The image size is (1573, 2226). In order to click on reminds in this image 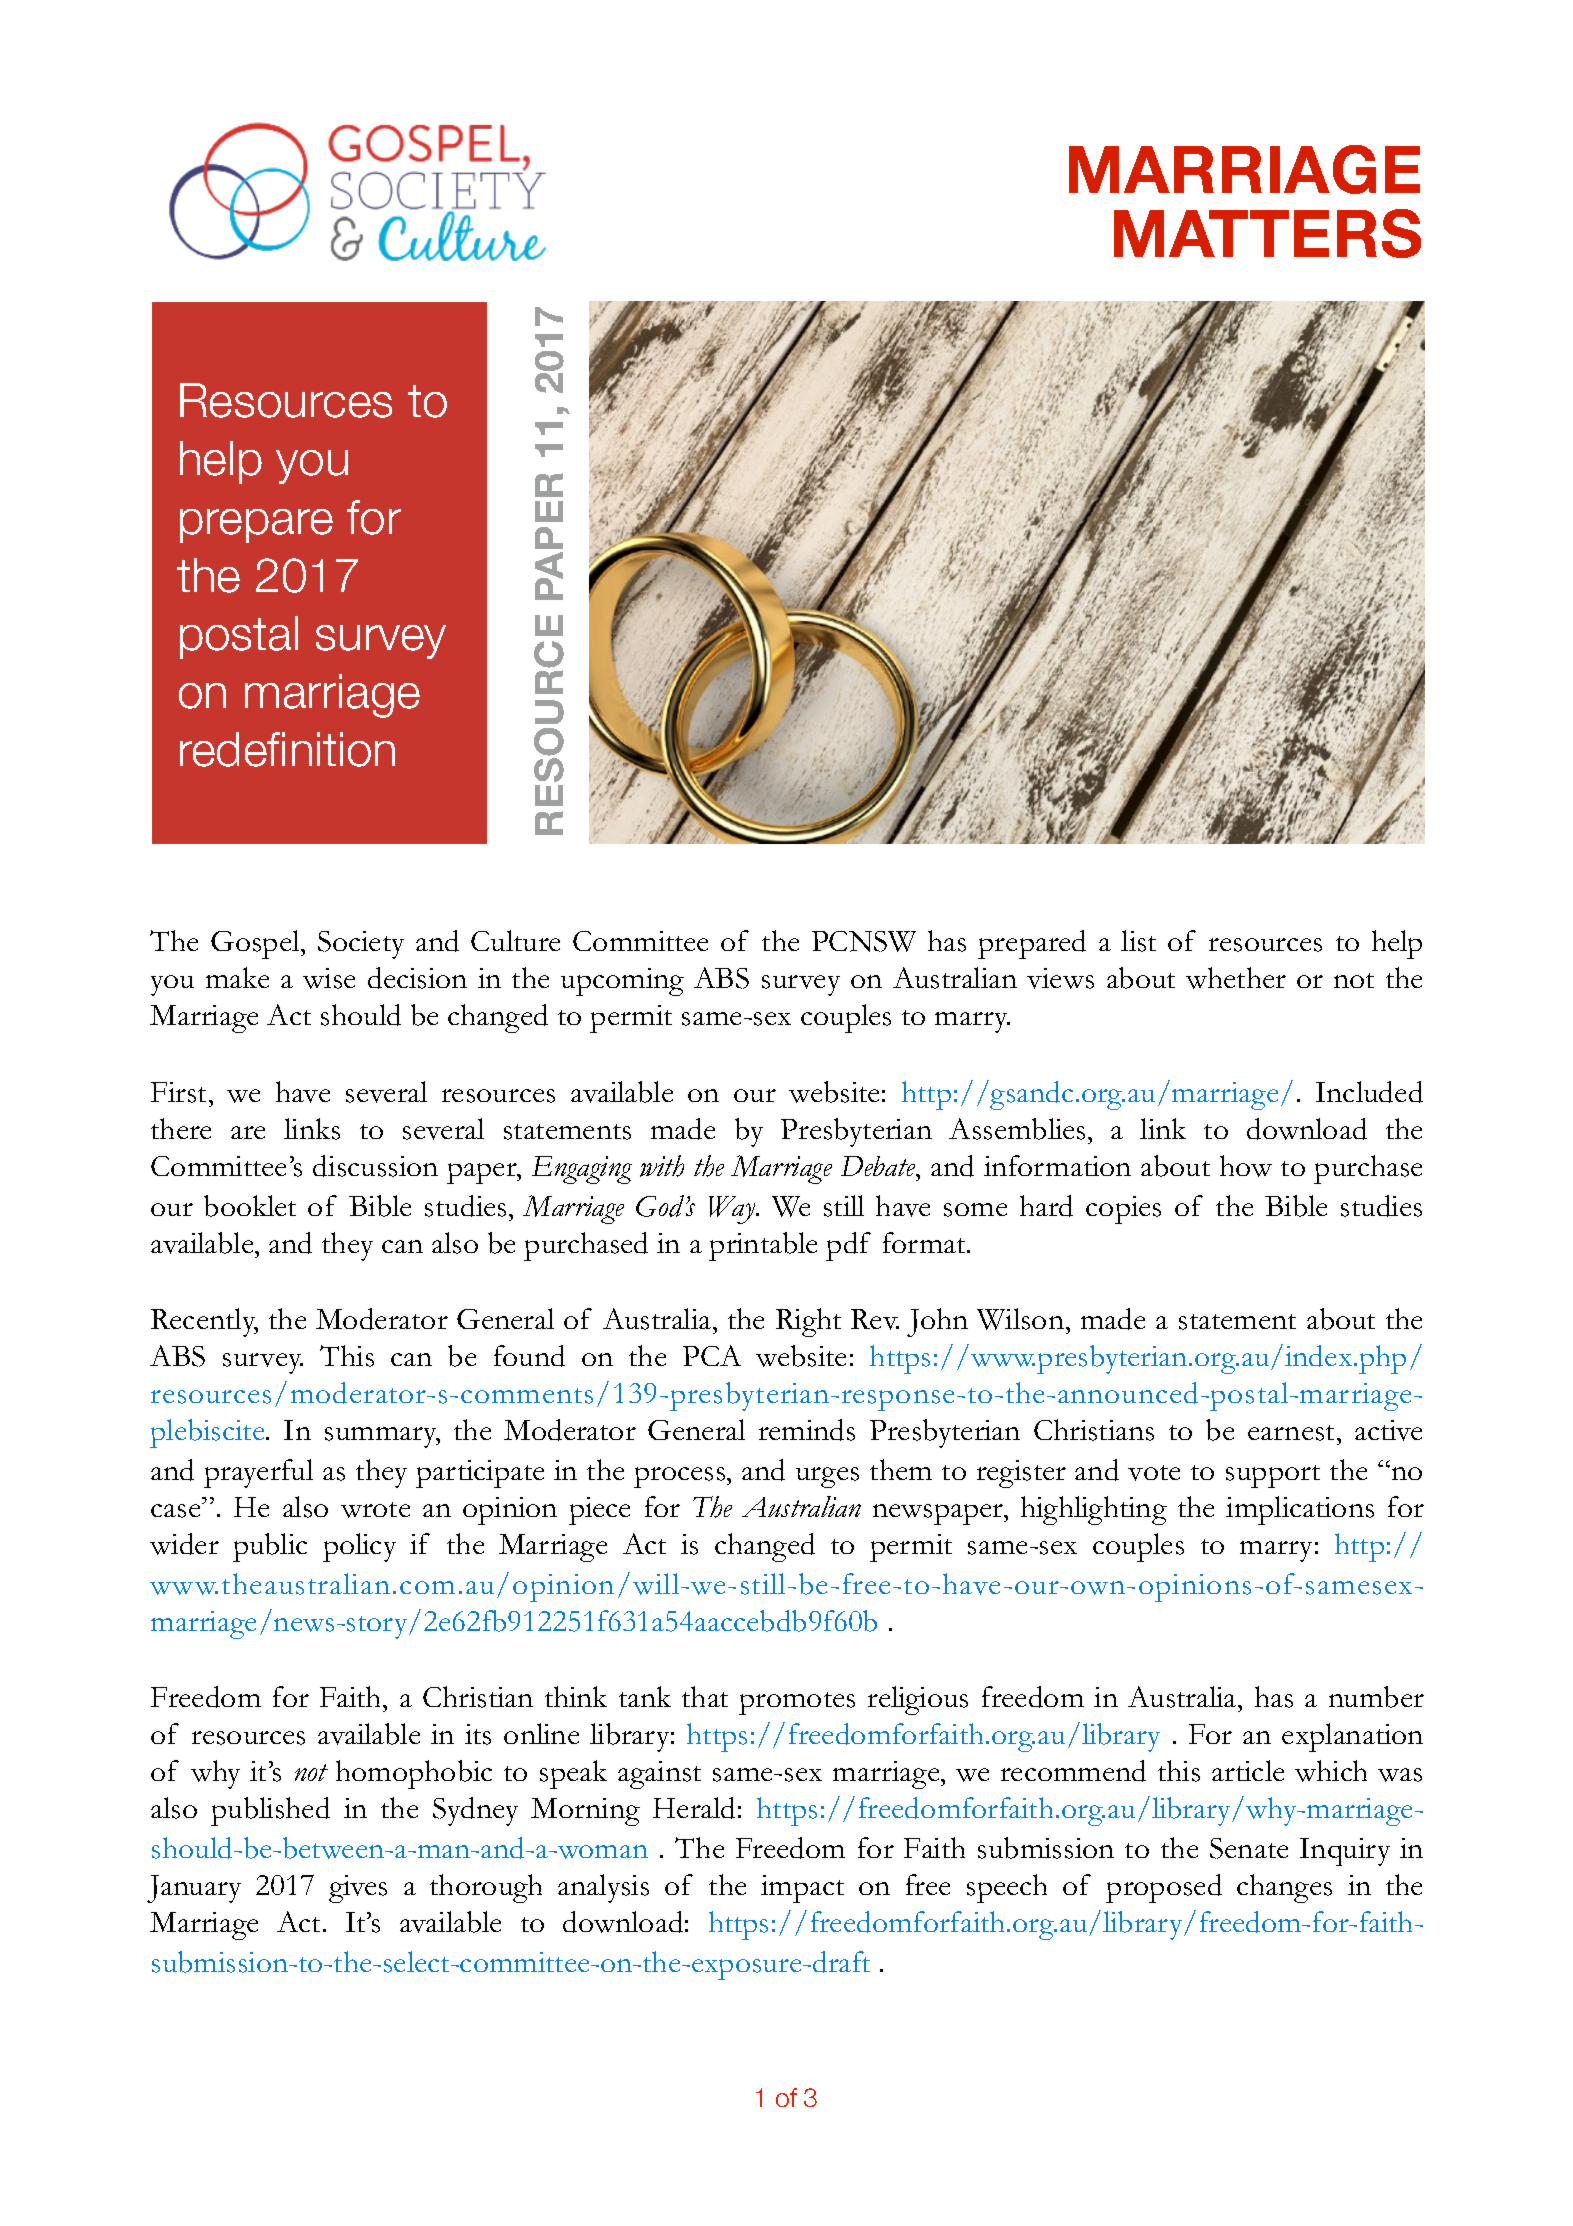, I will do `click(807, 1430)`.
